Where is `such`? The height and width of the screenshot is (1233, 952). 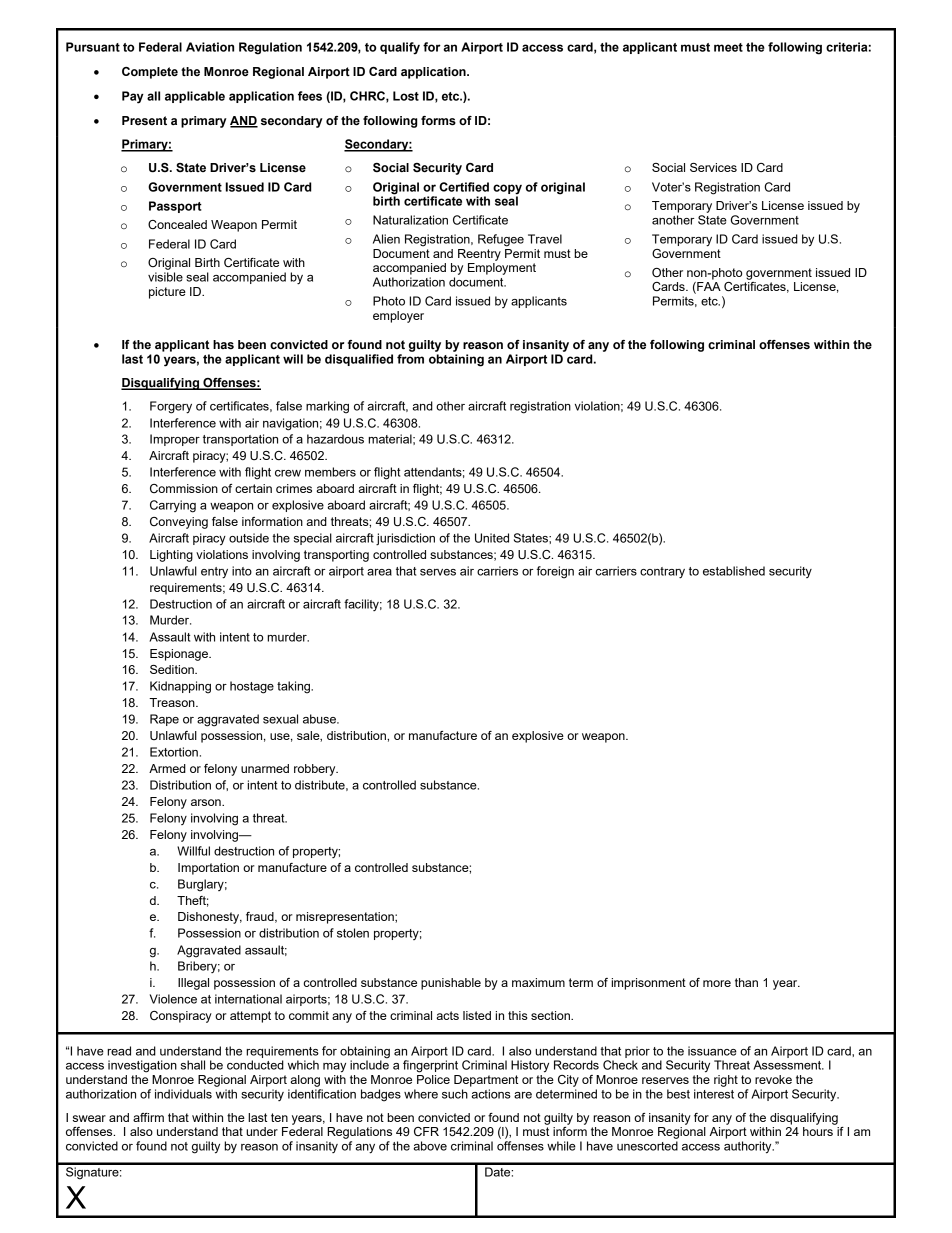 such is located at coordinates (455, 1094).
